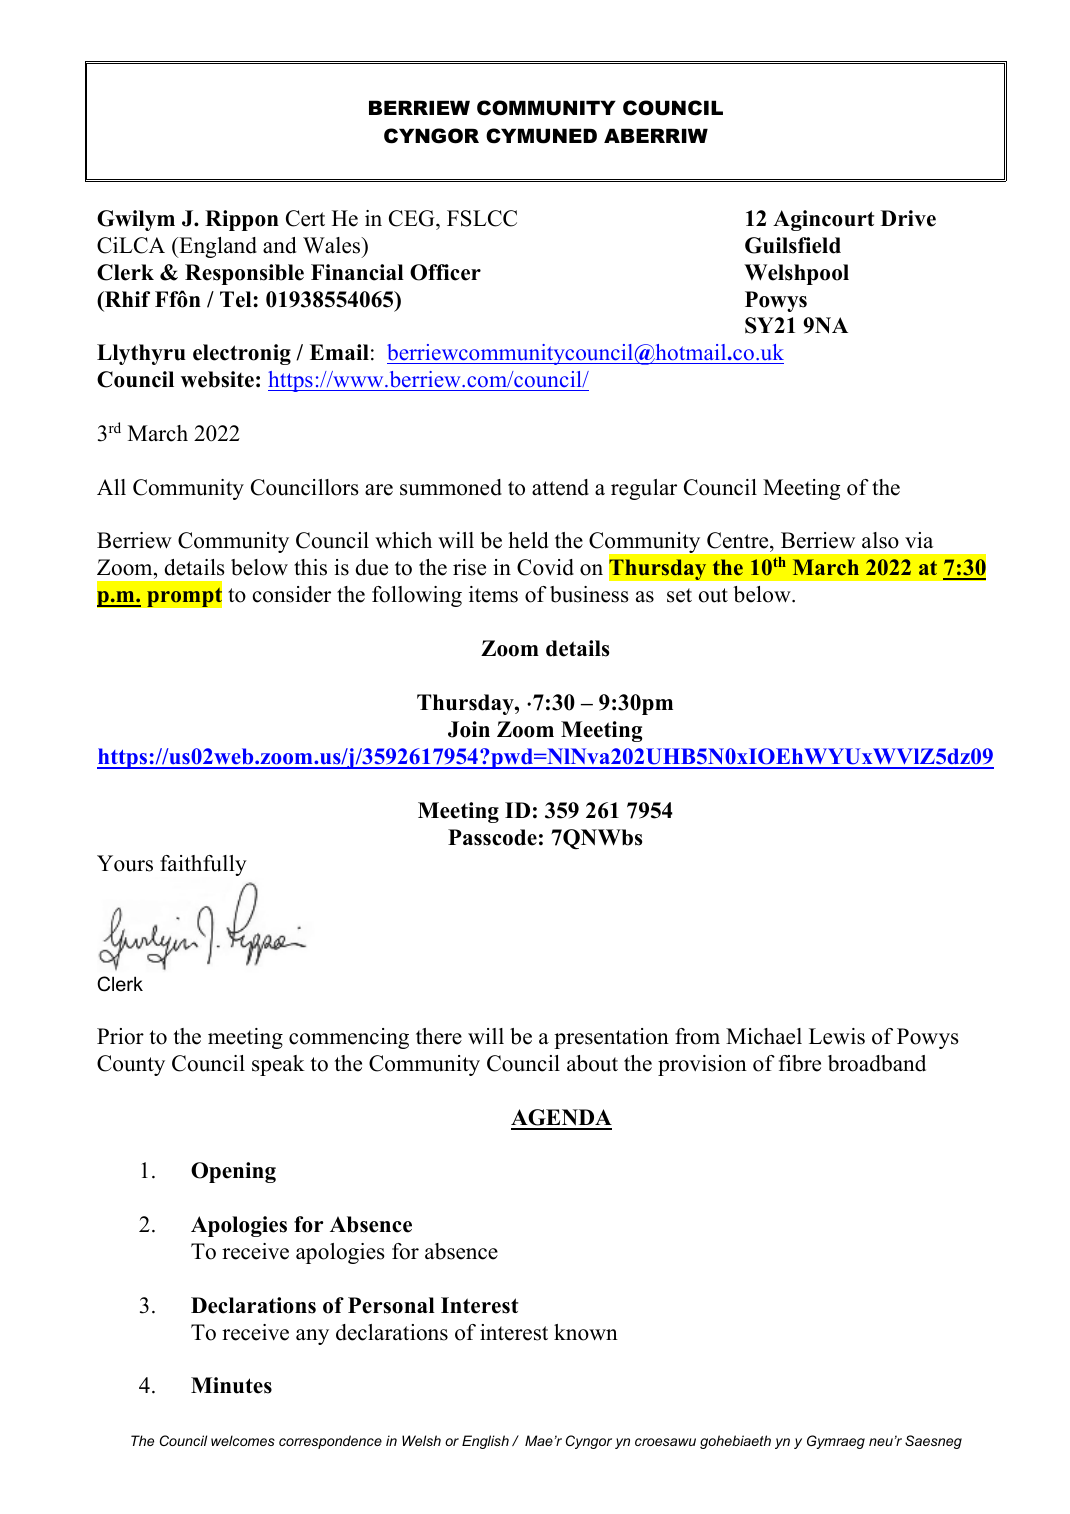  I want to click on Officer, so click(445, 272).
